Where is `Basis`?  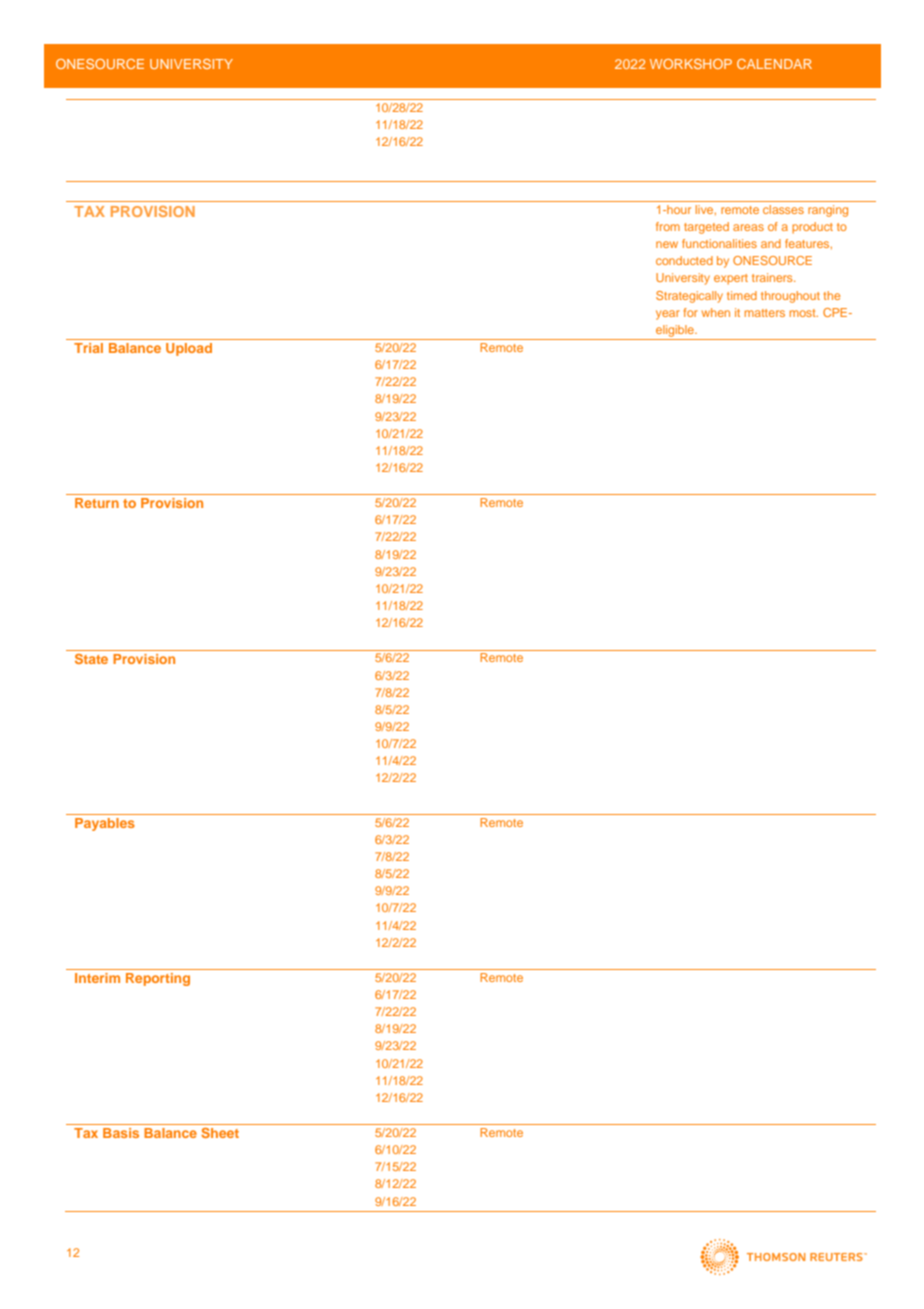 Basis is located at coordinates (121, 1133).
